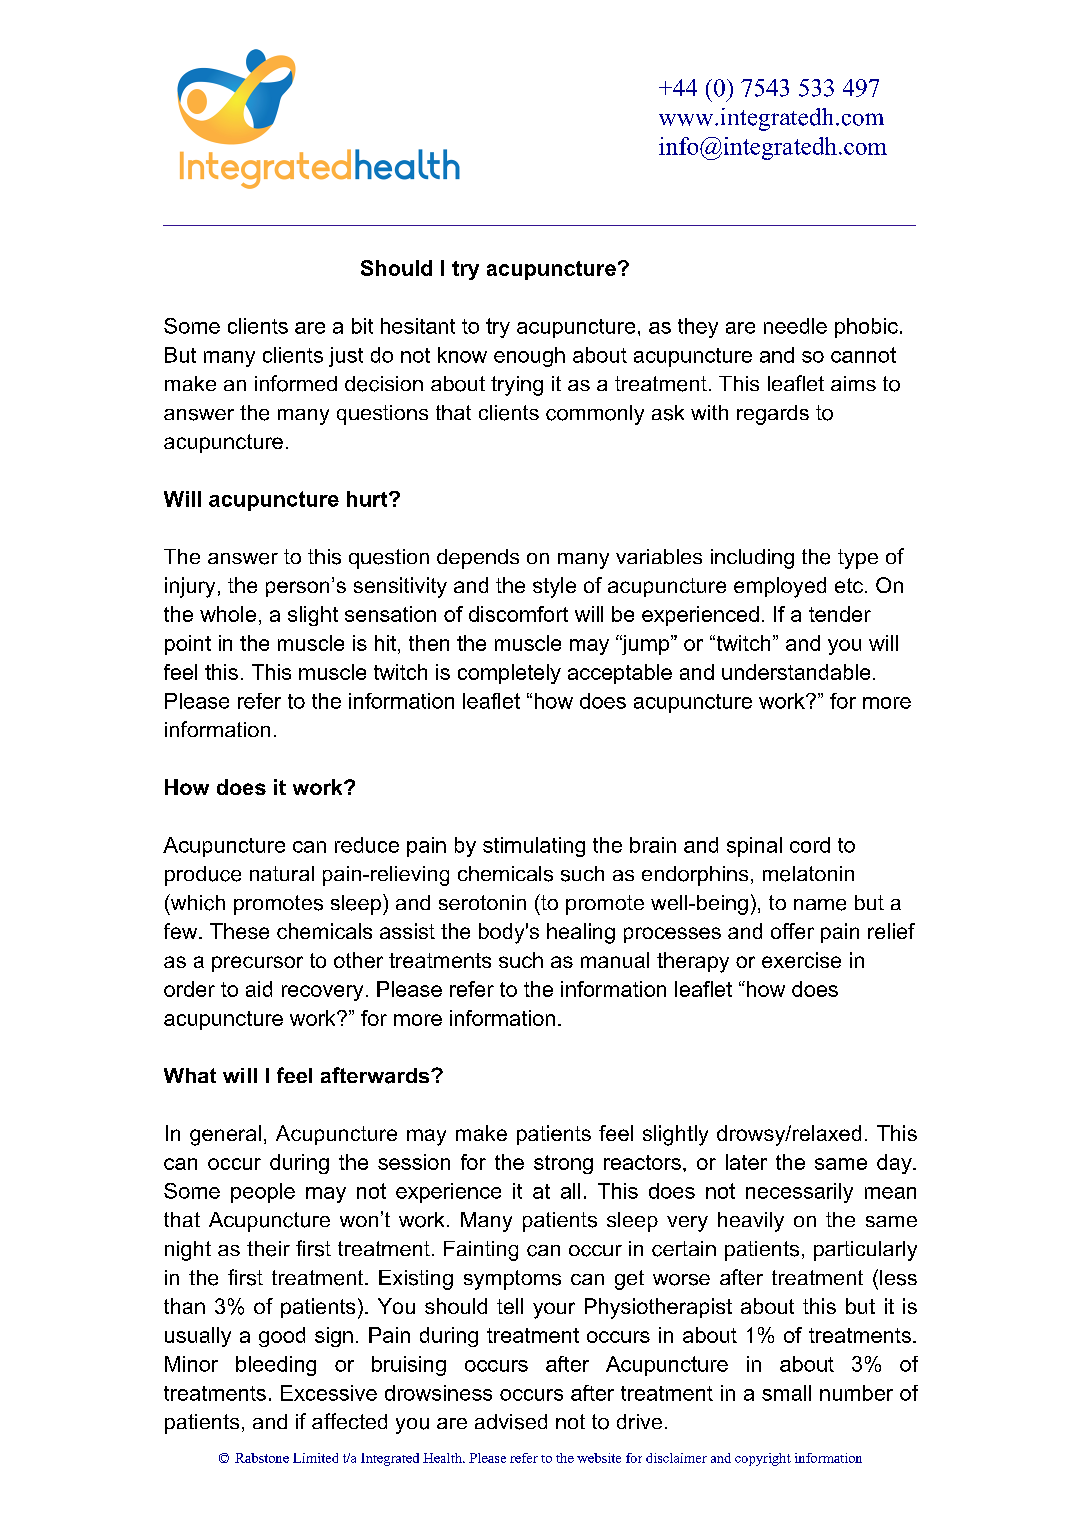 This screenshot has width=1081, height=1530. What do you see at coordinates (190, 1075) in the screenshot?
I see `What` at bounding box center [190, 1075].
